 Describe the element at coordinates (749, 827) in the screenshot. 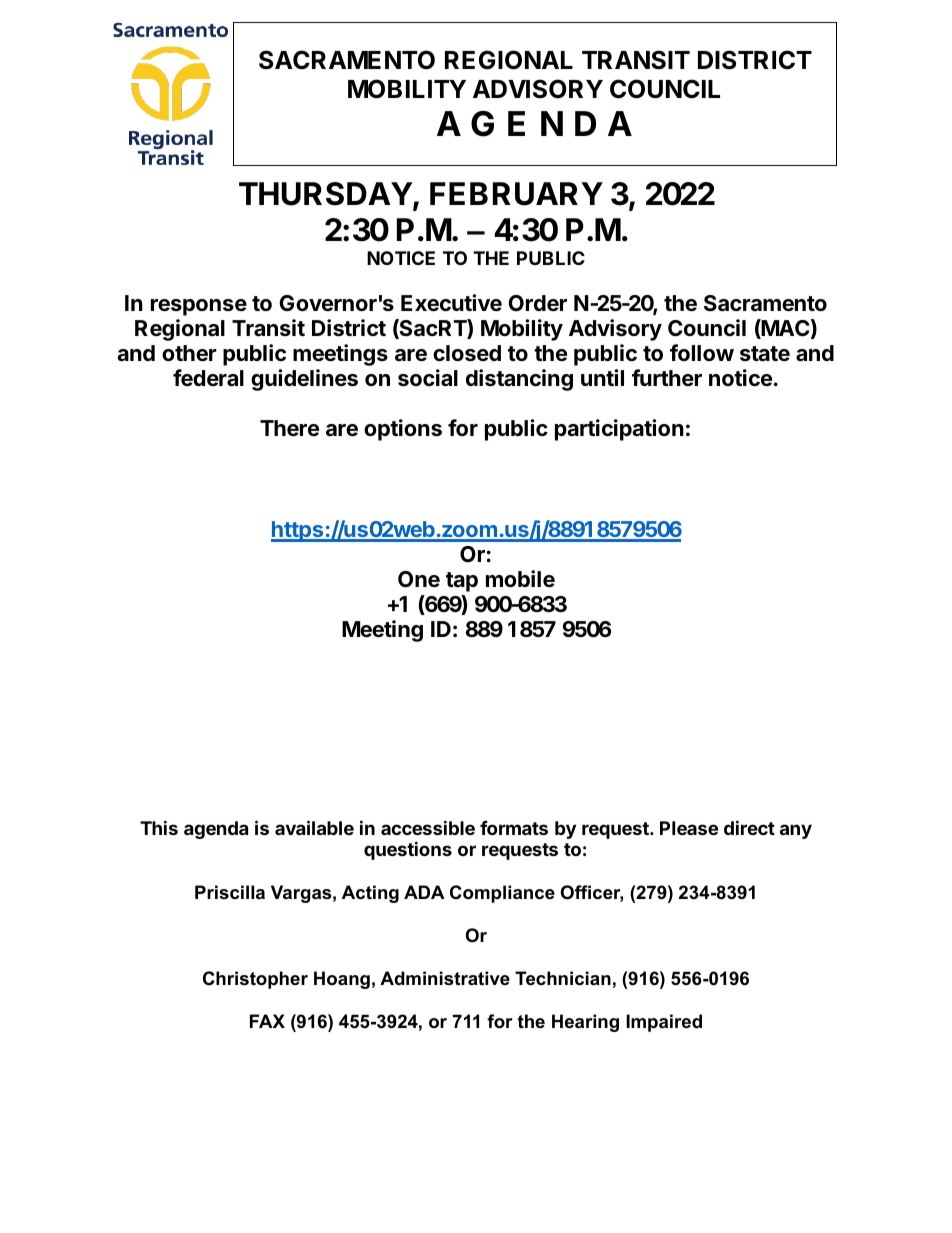

I see `direct` at that location.
